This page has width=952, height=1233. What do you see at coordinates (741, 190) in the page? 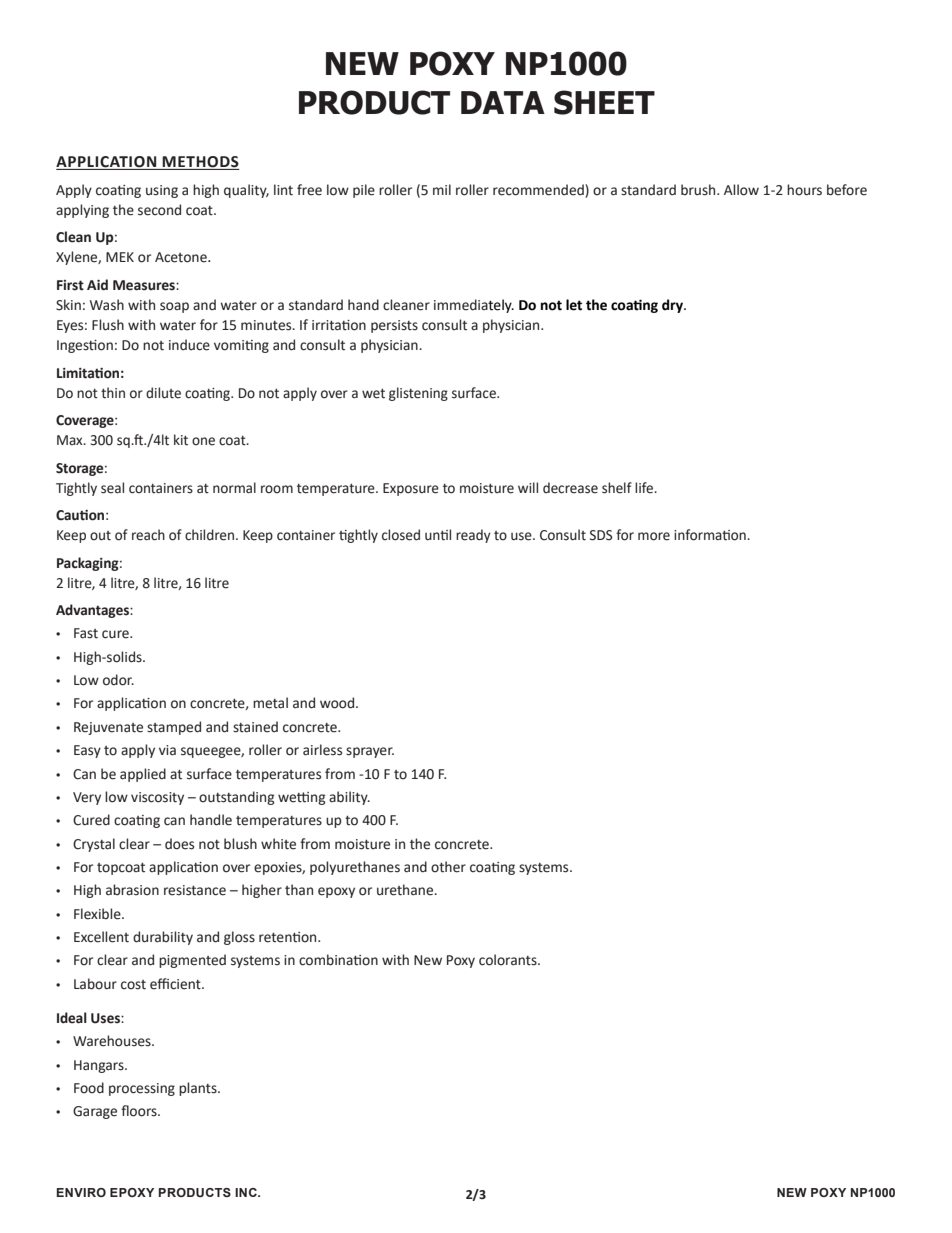
I see `Allow` at bounding box center [741, 190].
